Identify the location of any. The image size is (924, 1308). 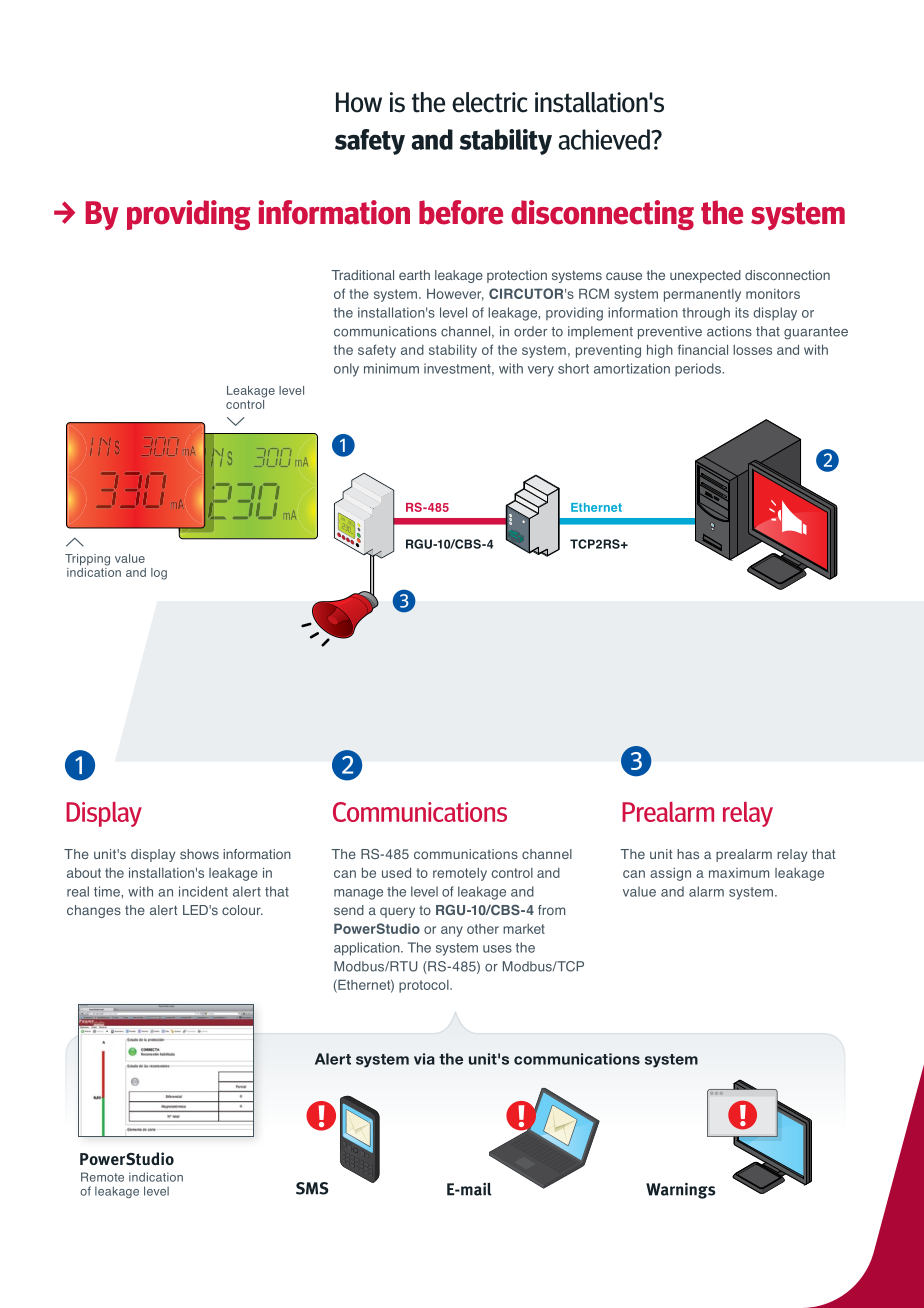
(452, 931).
